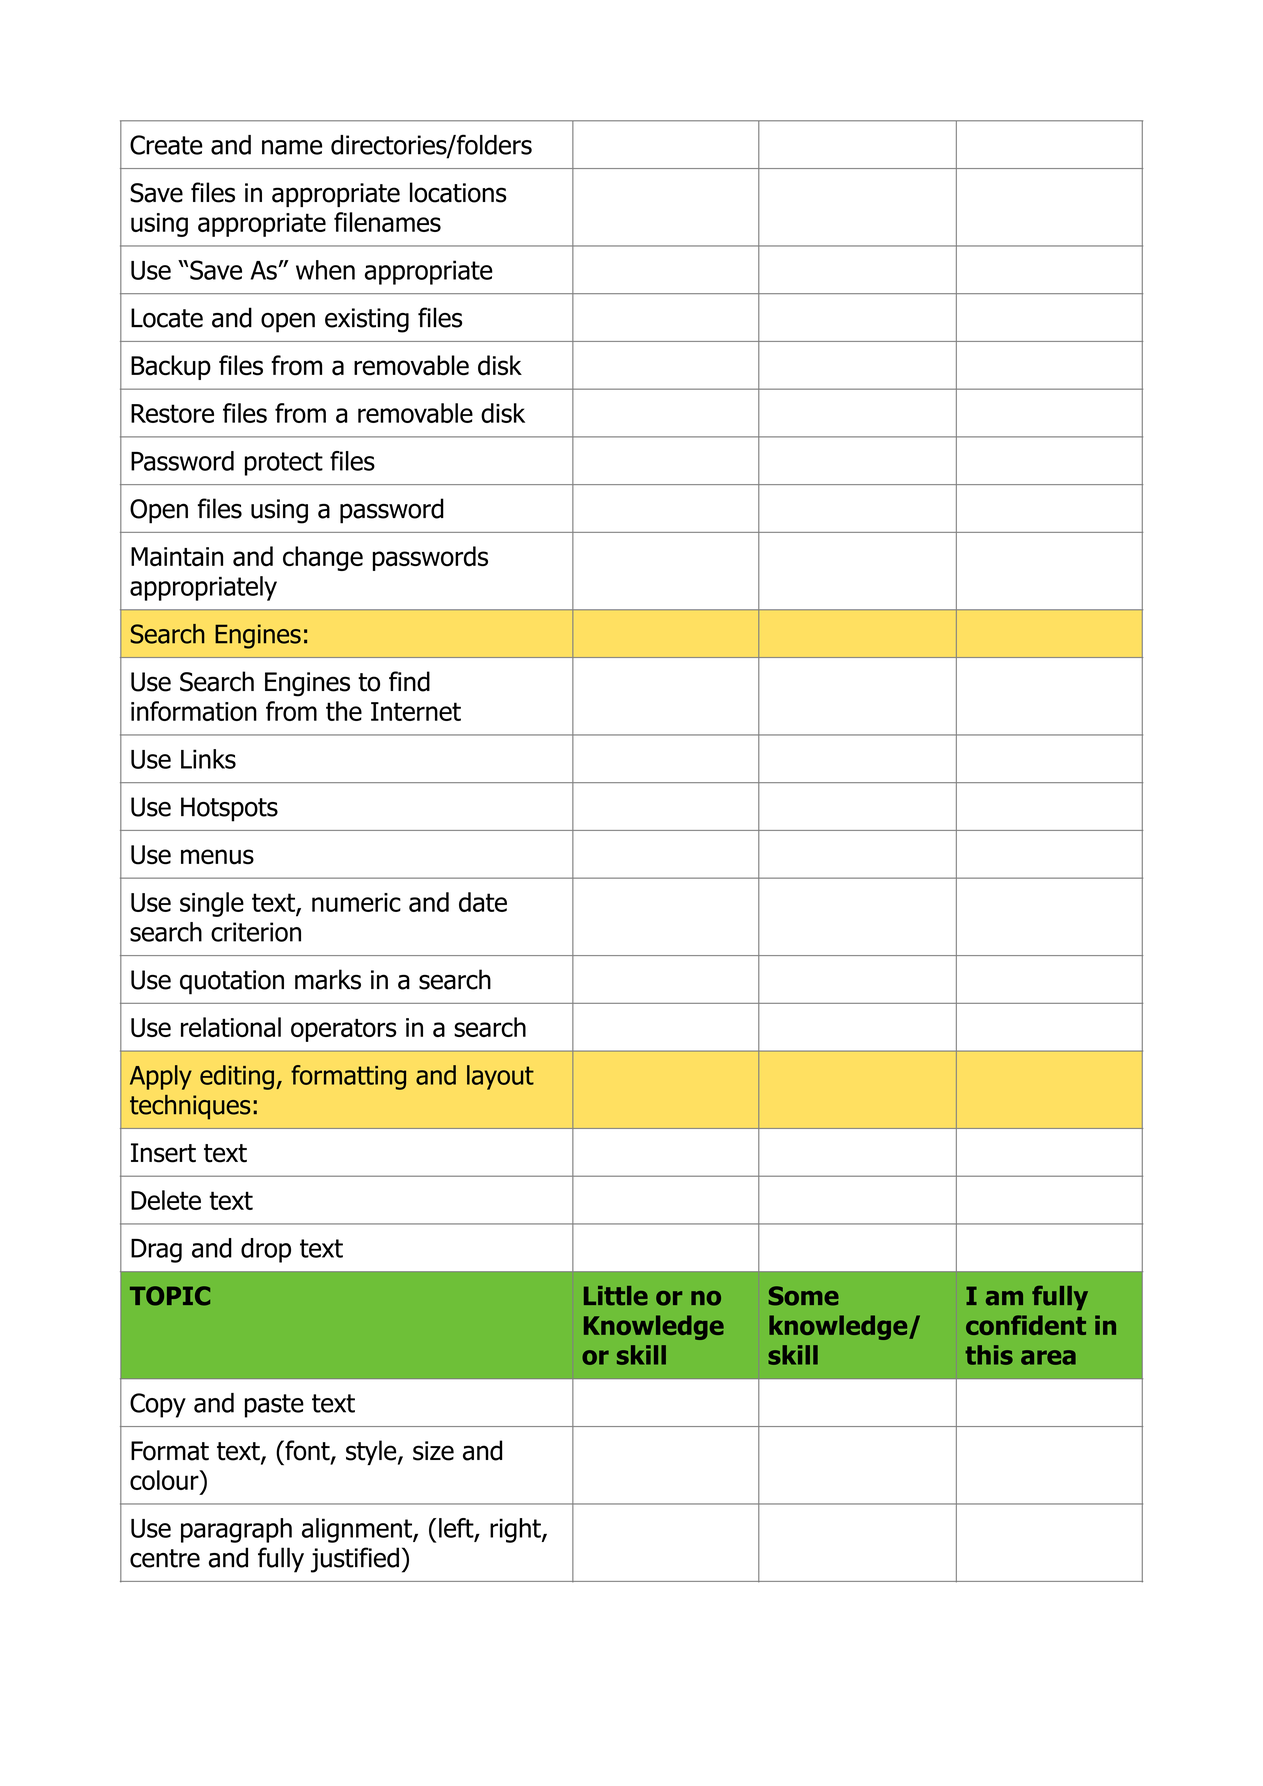 The image size is (1263, 1786). Describe the element at coordinates (516, 1530) in the screenshot. I see `right` at that location.
